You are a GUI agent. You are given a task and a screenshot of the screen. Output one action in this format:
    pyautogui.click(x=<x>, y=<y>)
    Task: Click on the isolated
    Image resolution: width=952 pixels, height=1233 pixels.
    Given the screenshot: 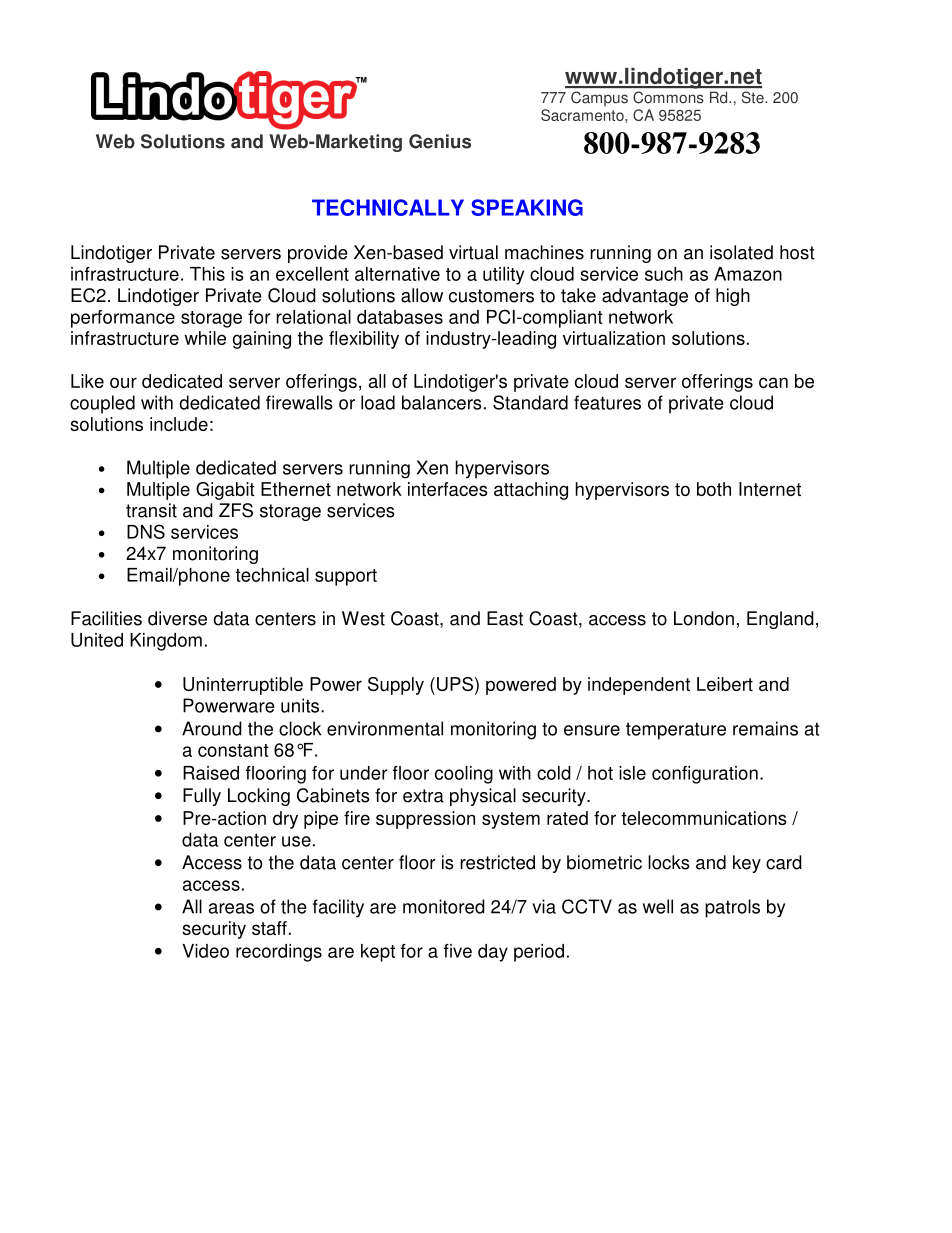 What is the action you would take?
    pyautogui.click(x=741, y=252)
